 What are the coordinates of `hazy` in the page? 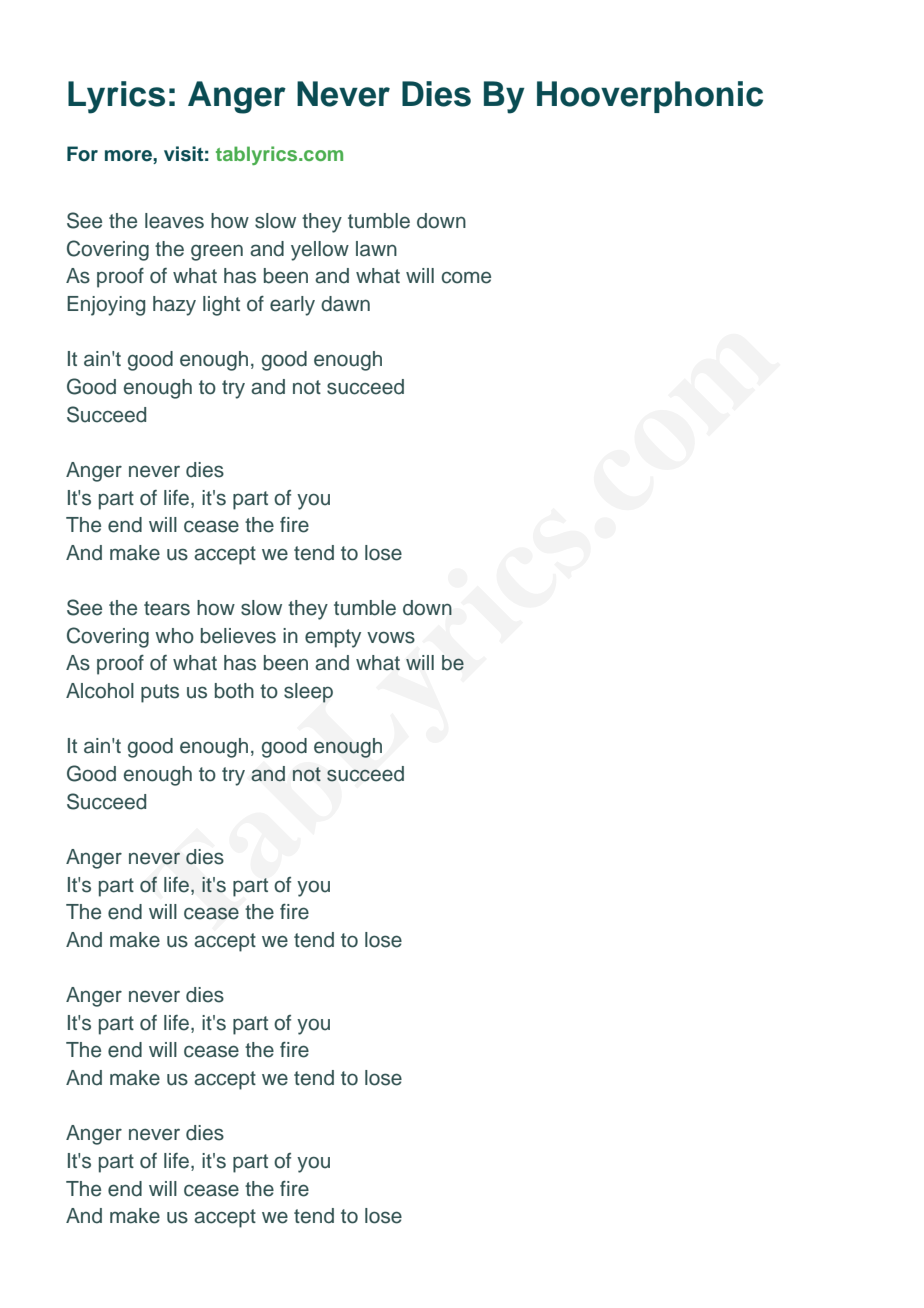 It's located at (174, 306).
